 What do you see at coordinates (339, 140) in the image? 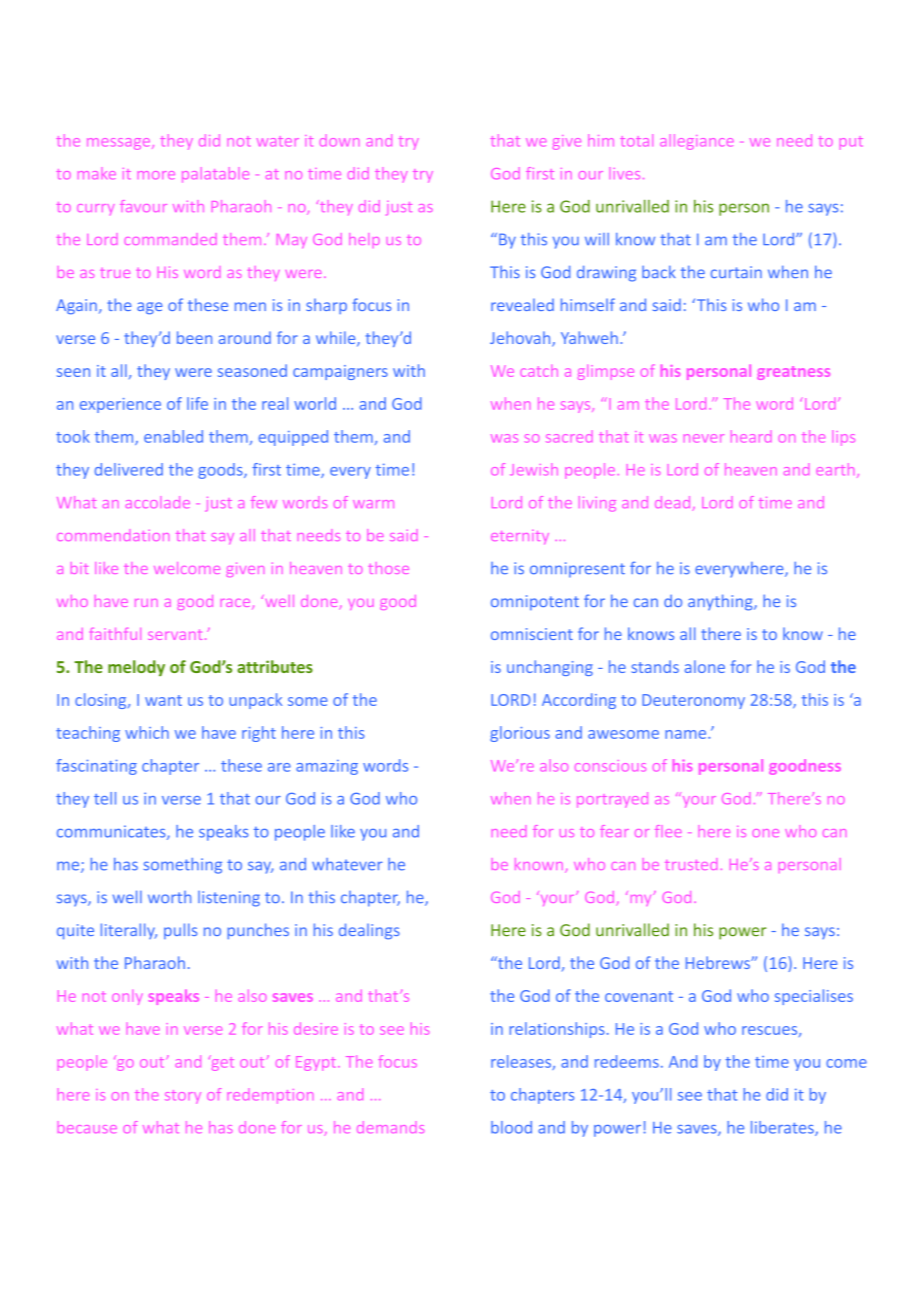
I see `down` at bounding box center [339, 140].
